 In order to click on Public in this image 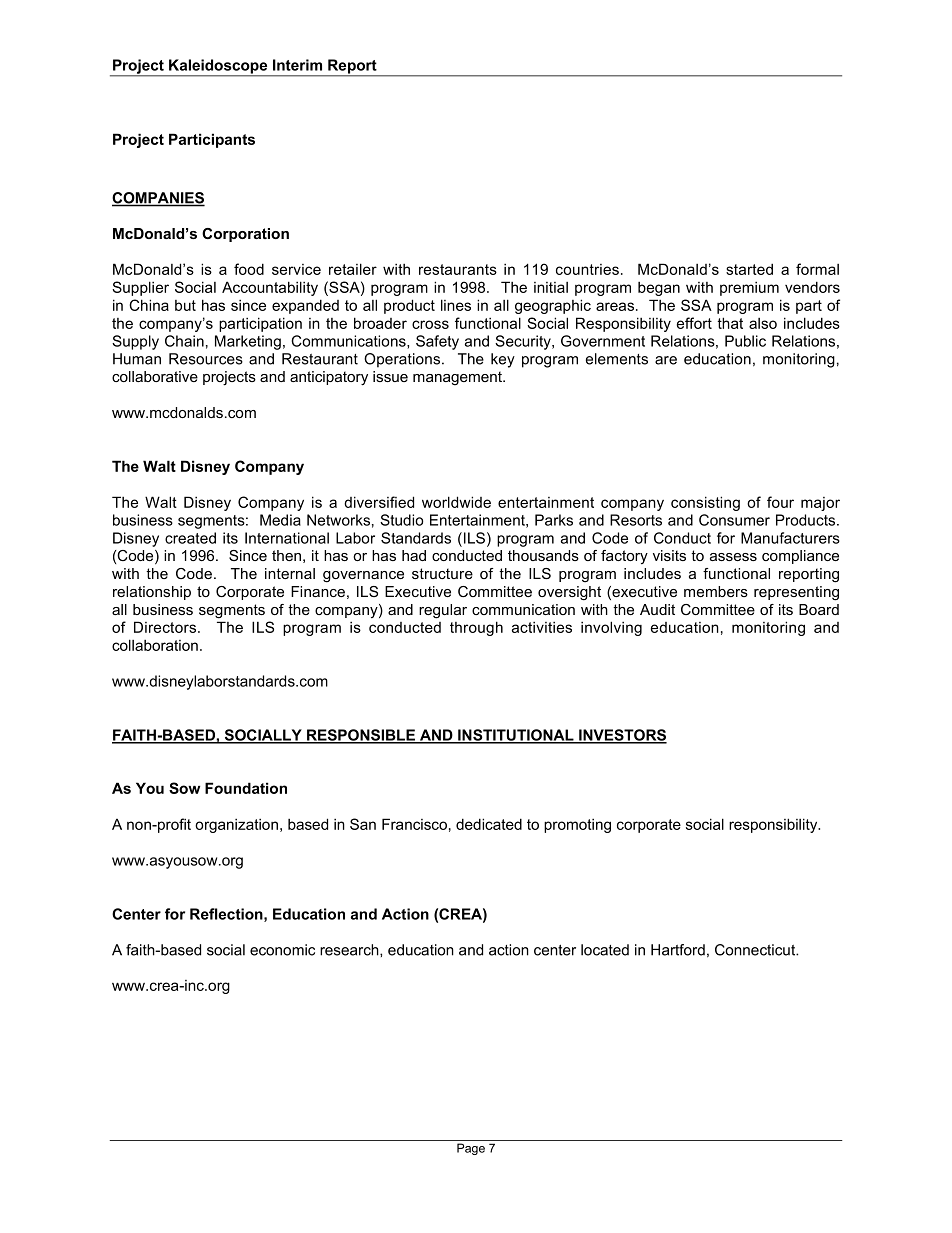, I will do `click(745, 341)`.
